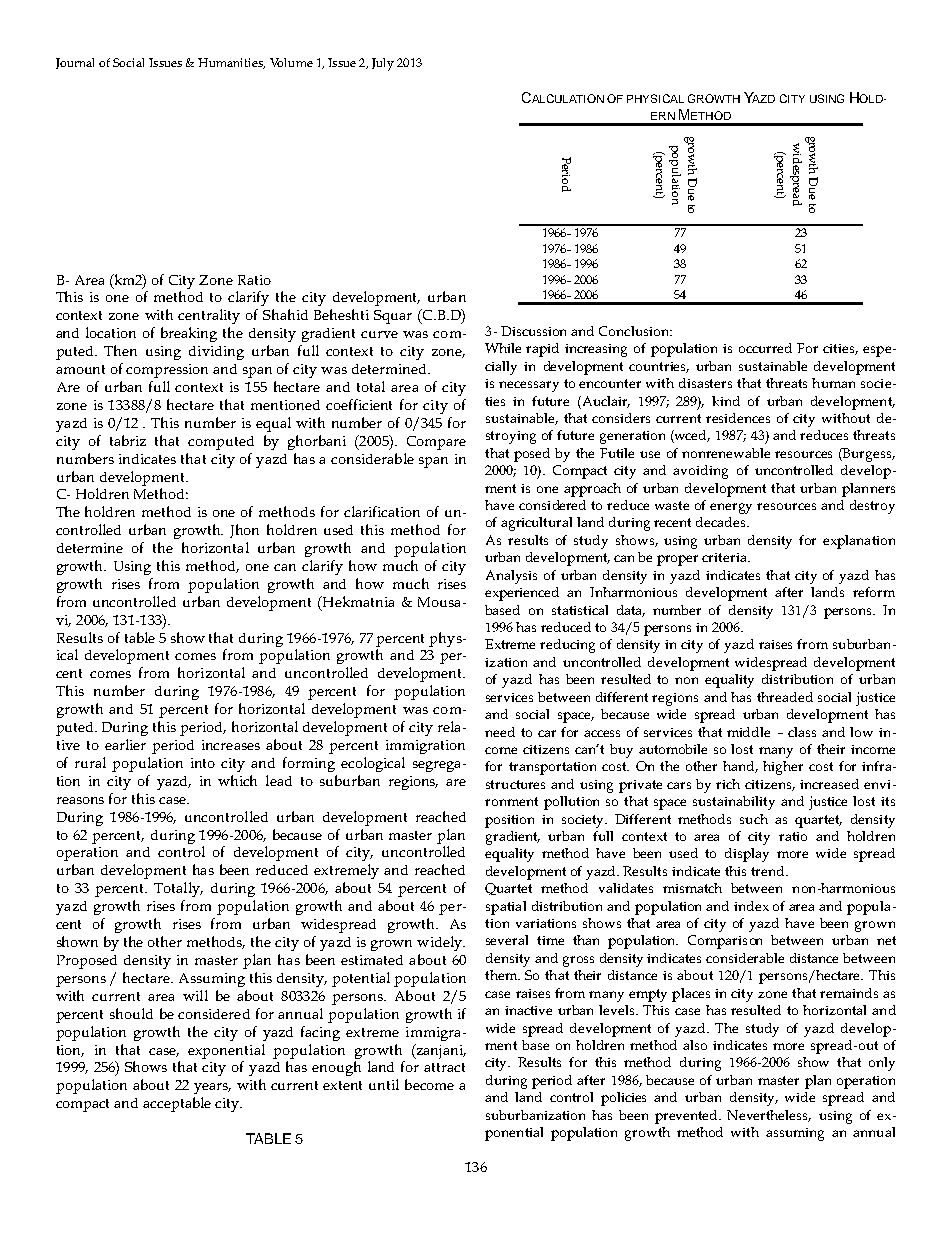 Image resolution: width=952 pixels, height=1233 pixels. Describe the element at coordinates (75, 63) in the image. I see `Journal` at that location.
